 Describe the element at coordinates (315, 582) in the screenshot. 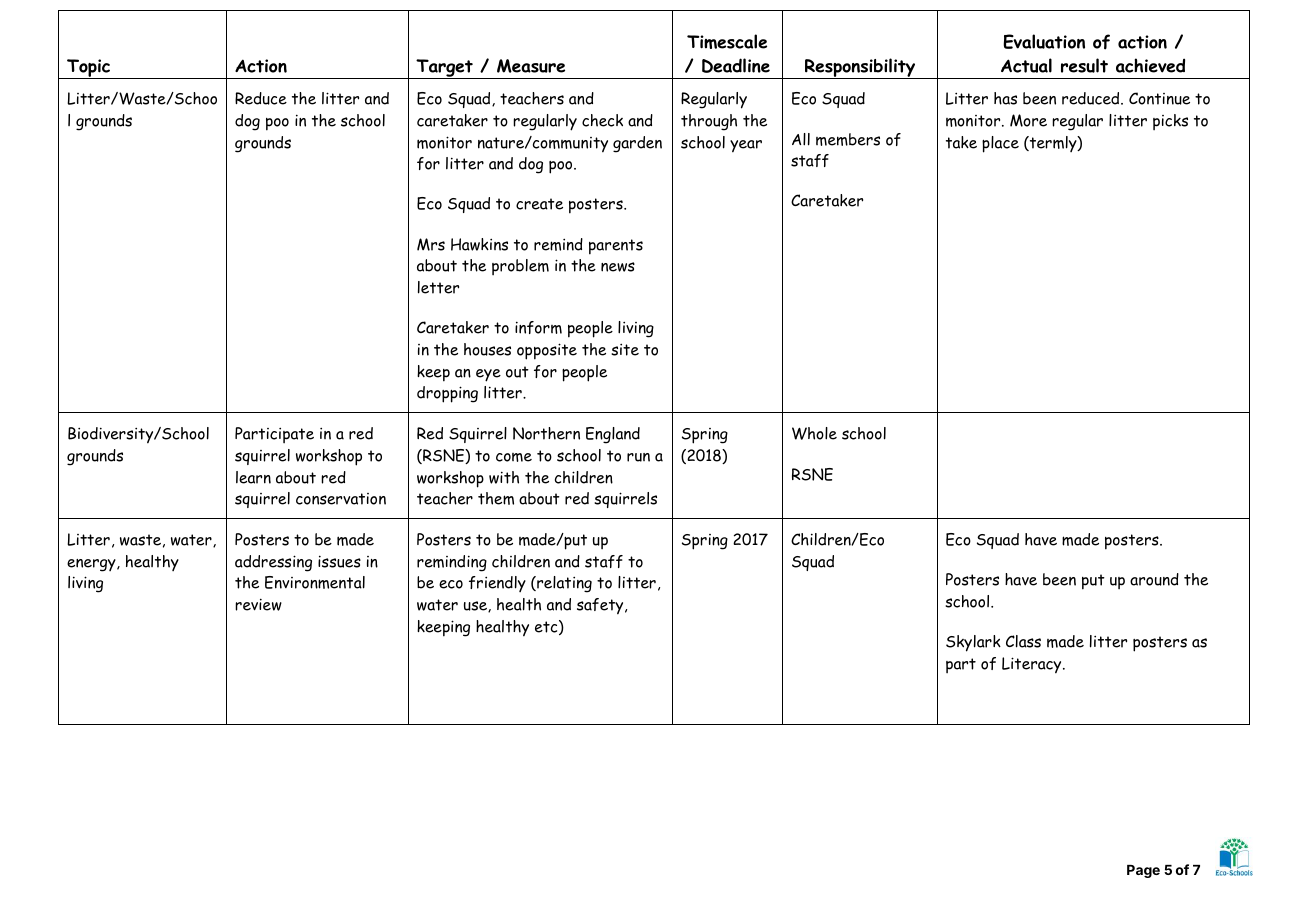

I see `Environmental` at that location.
